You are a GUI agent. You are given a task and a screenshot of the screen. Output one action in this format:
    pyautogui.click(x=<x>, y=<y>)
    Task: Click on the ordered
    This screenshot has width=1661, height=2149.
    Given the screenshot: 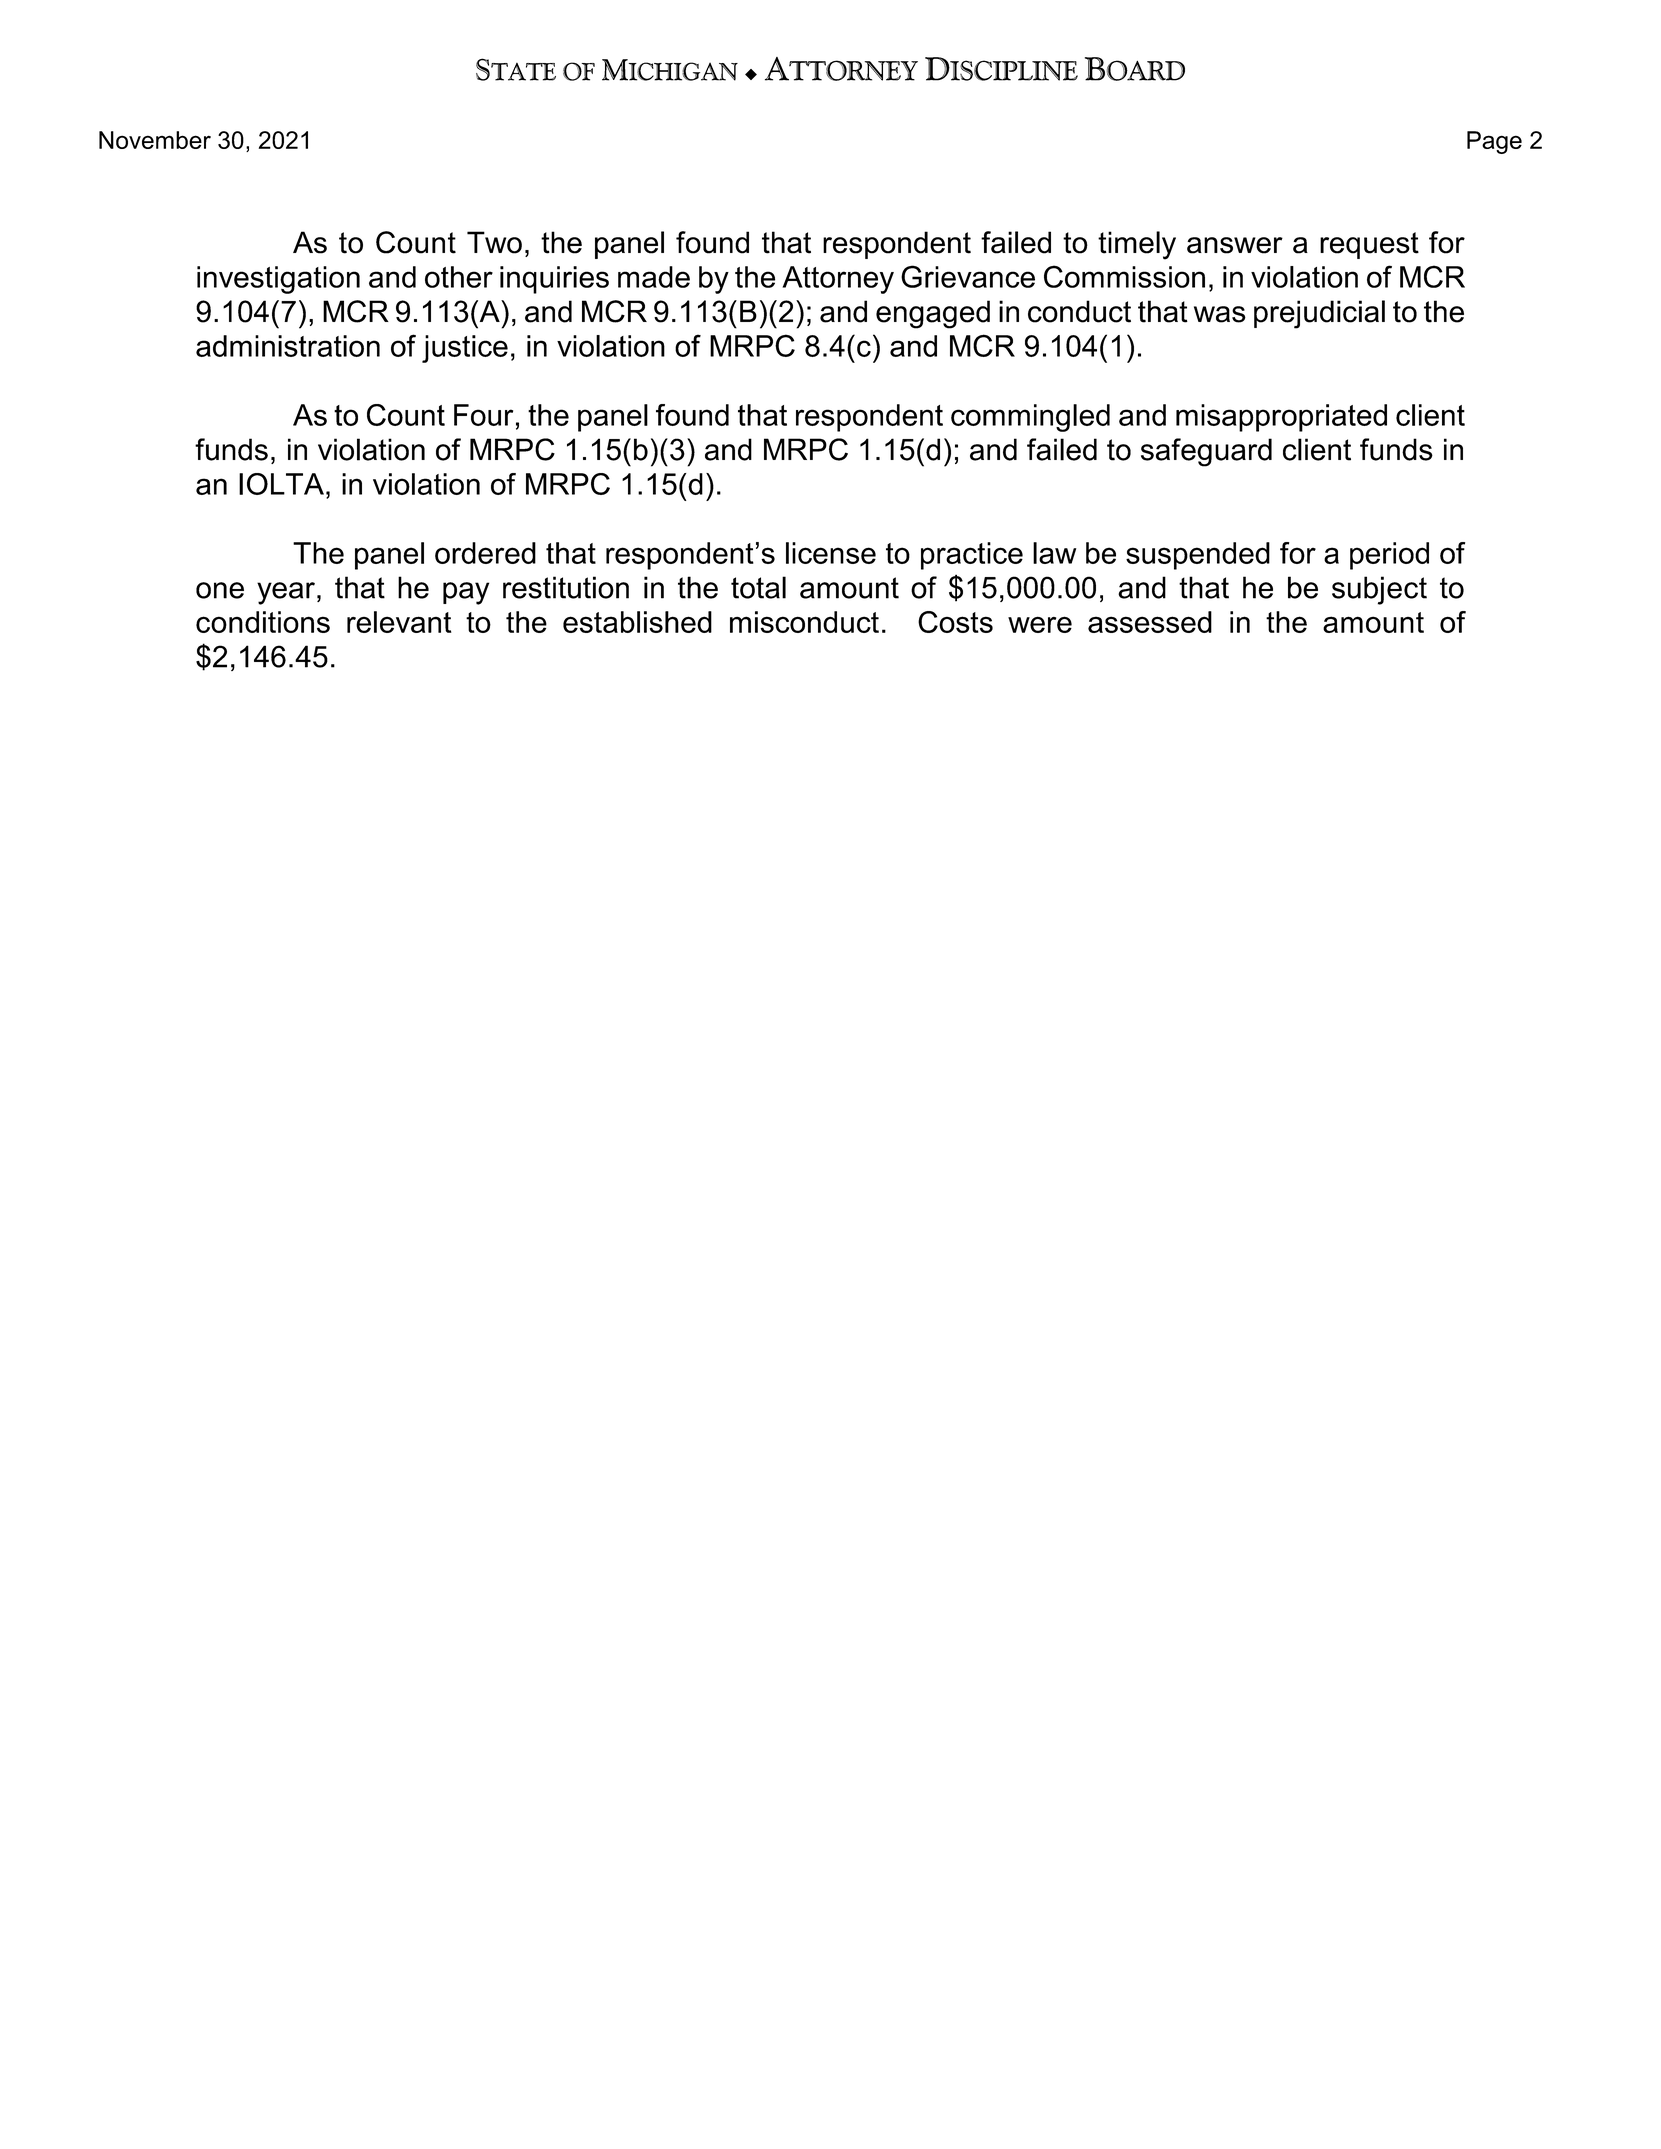 What is the action you would take?
    pyautogui.click(x=485, y=553)
